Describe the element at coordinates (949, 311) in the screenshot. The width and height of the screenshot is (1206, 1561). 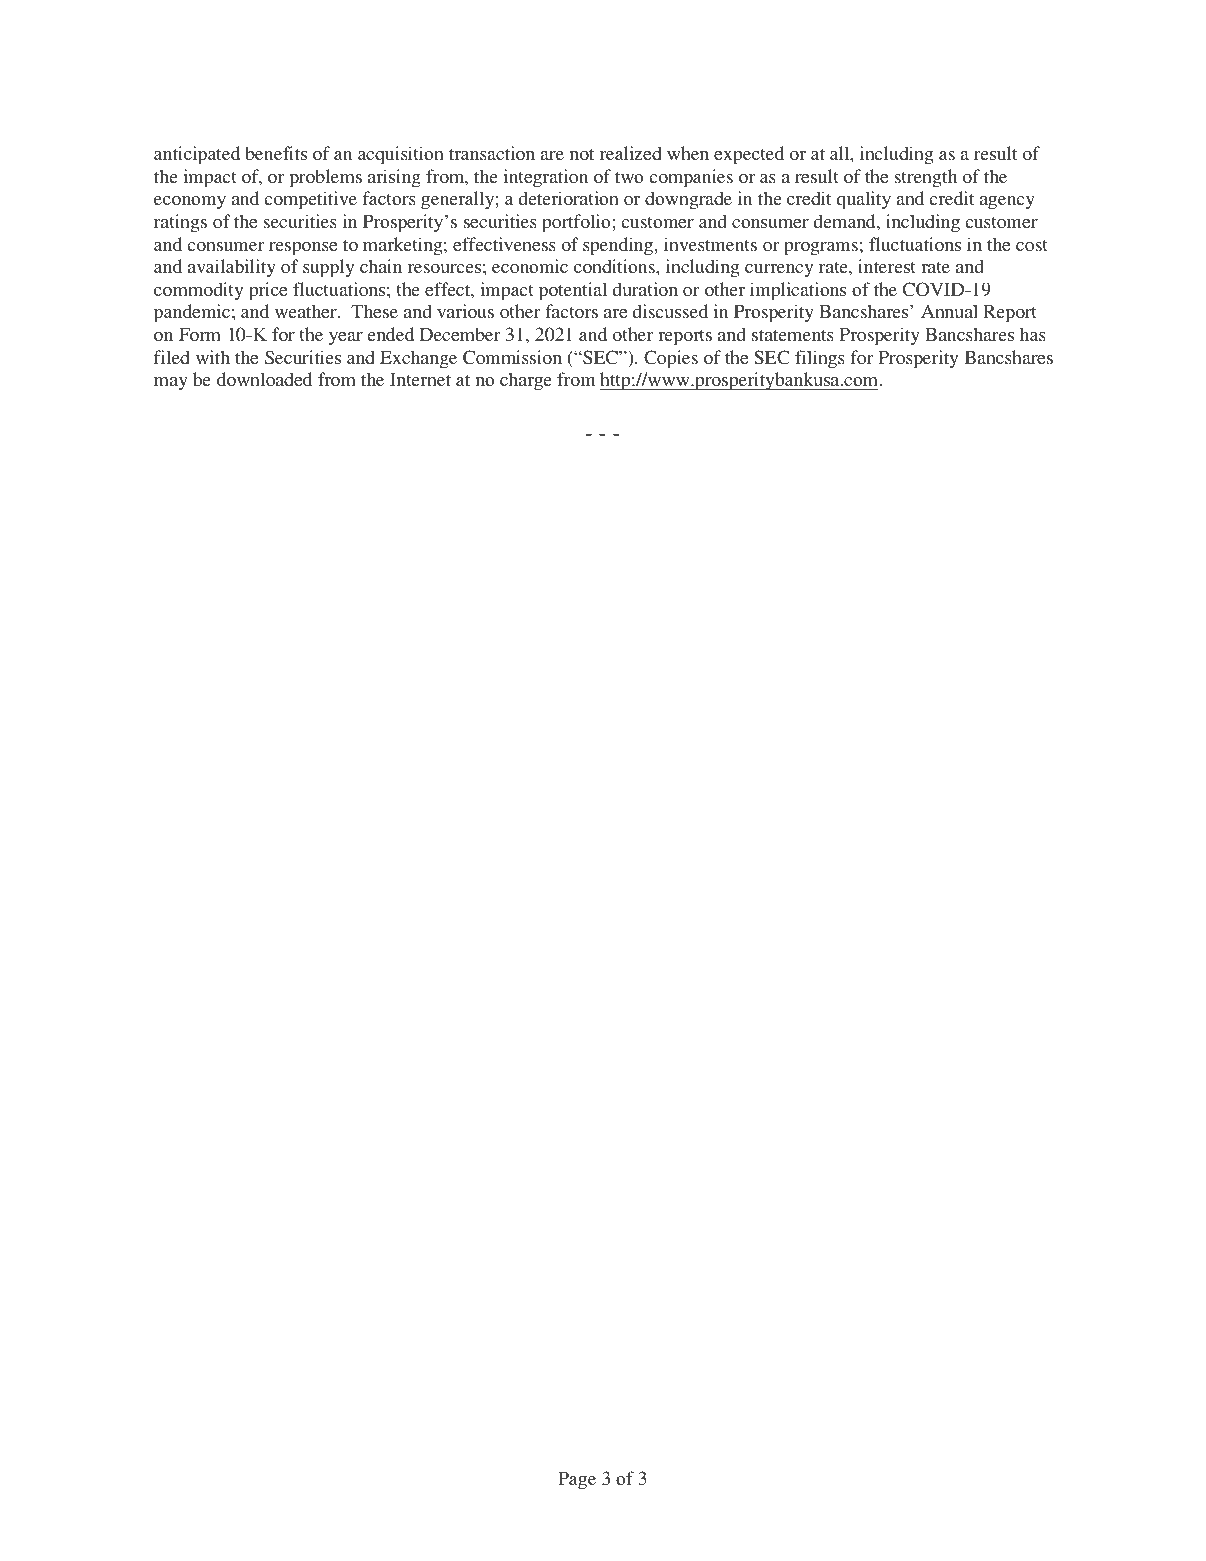
I see `Annual` at that location.
